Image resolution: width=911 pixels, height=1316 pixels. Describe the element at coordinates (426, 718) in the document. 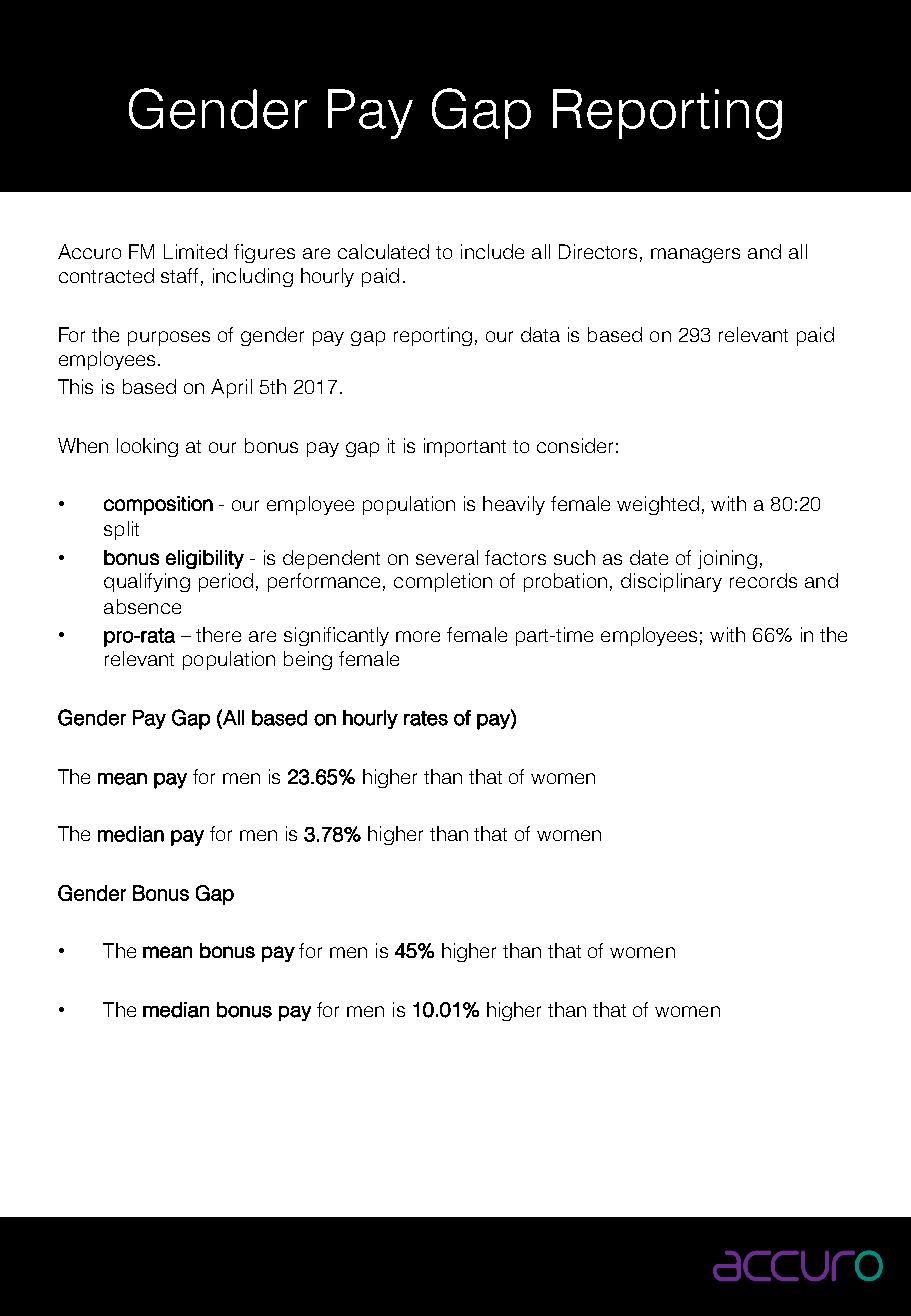

I see `rates` at that location.
